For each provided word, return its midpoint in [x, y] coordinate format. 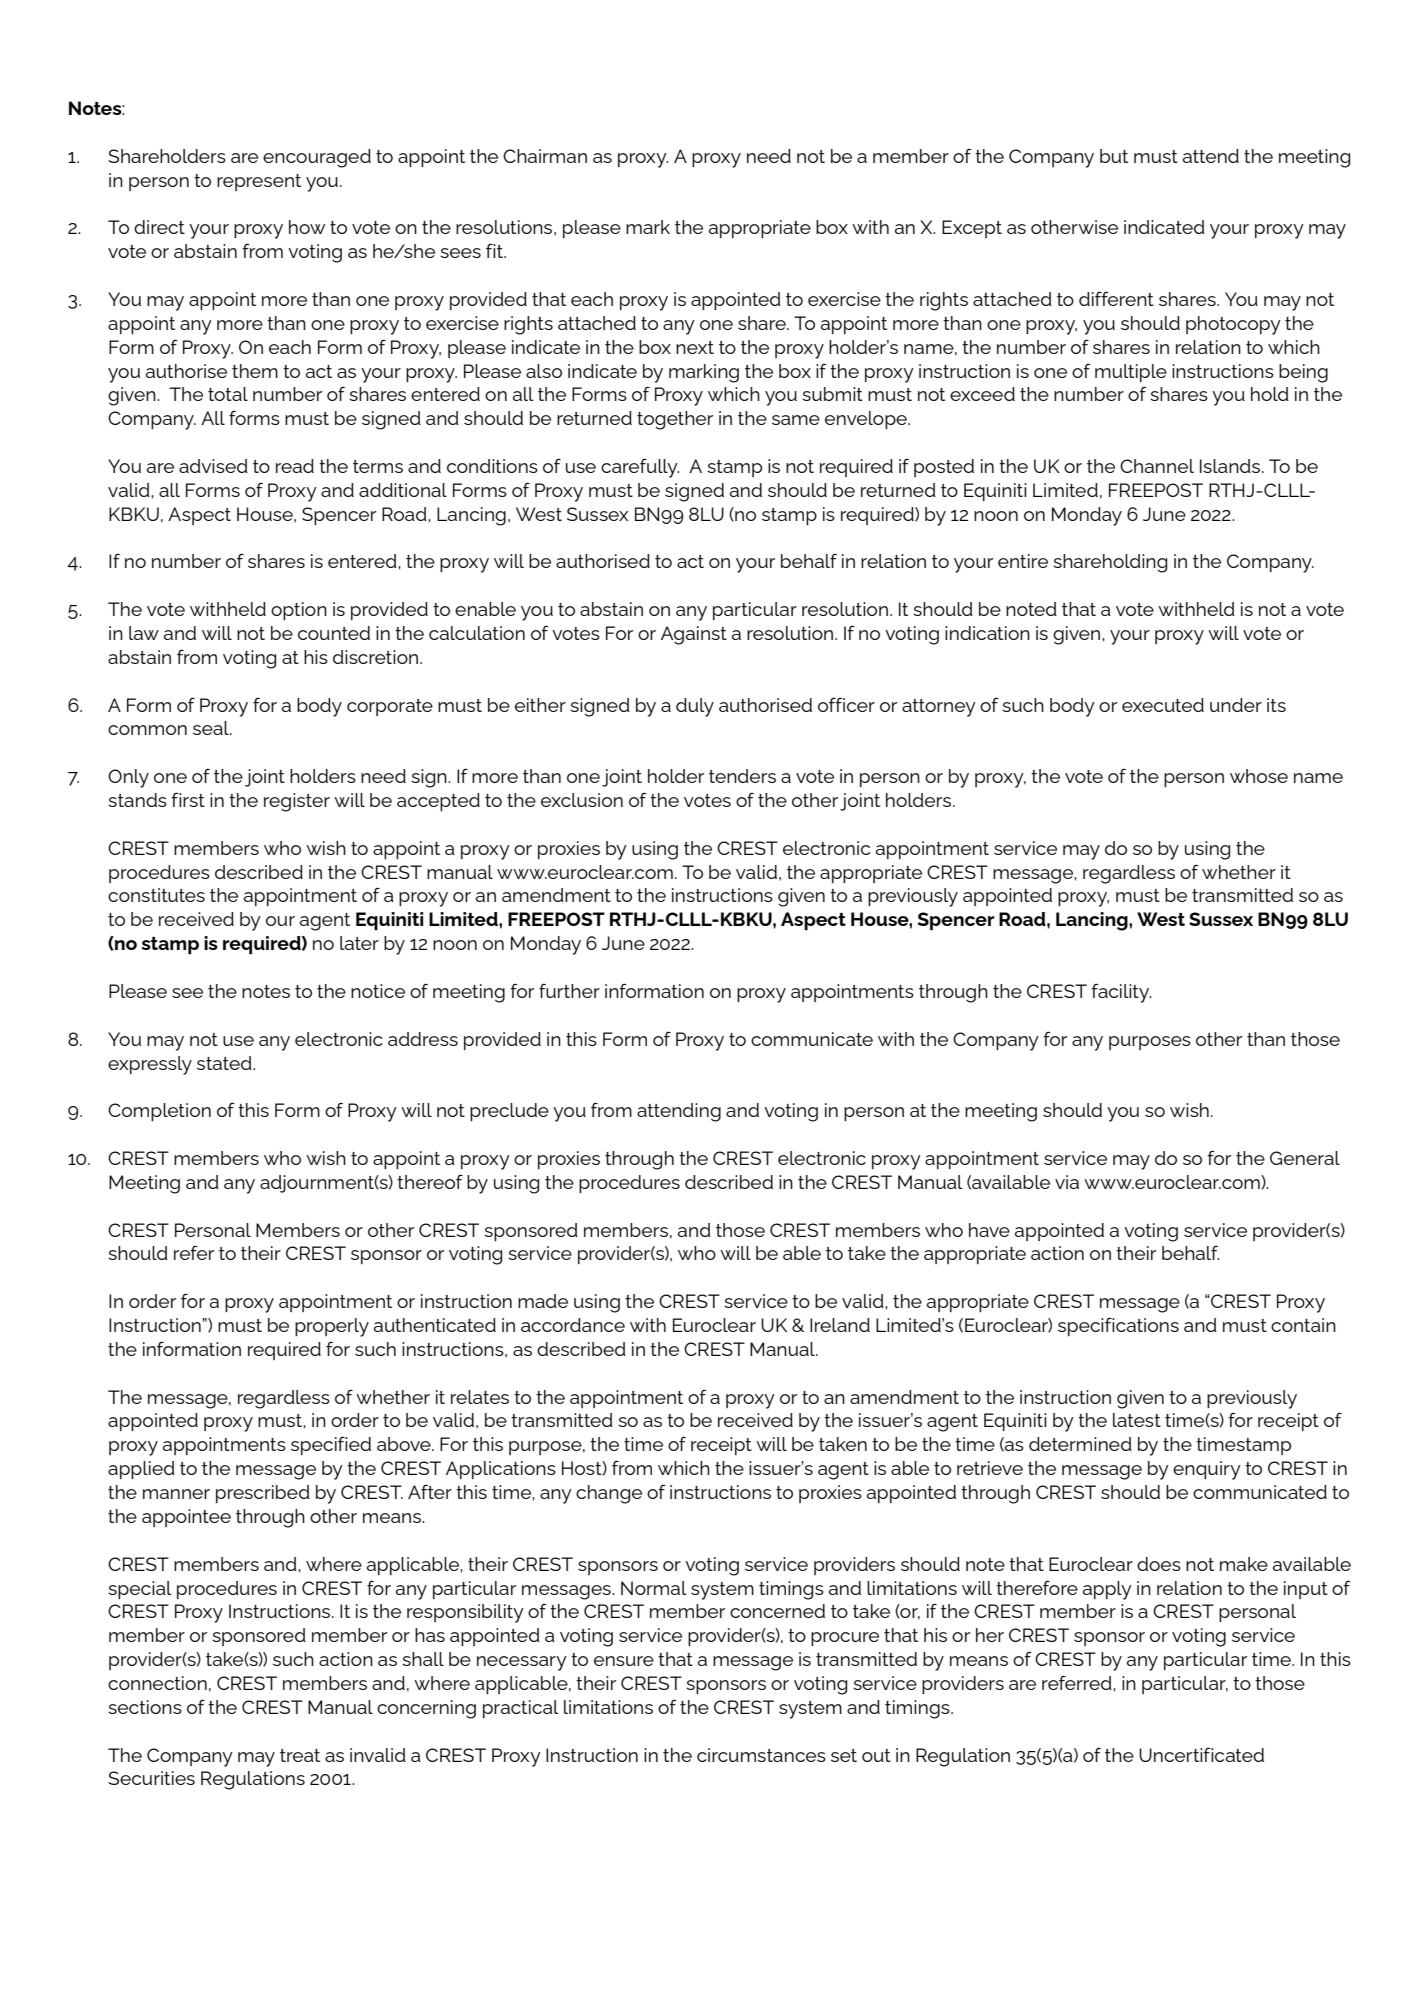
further [569, 990]
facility [1121, 993]
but [1114, 156]
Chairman [545, 156]
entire [1023, 561]
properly [332, 1327]
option [299, 611]
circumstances [761, 1755]
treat [300, 1755]
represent [259, 182]
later [359, 943]
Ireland [840, 1325]
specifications [1118, 1326]
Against [694, 635]
